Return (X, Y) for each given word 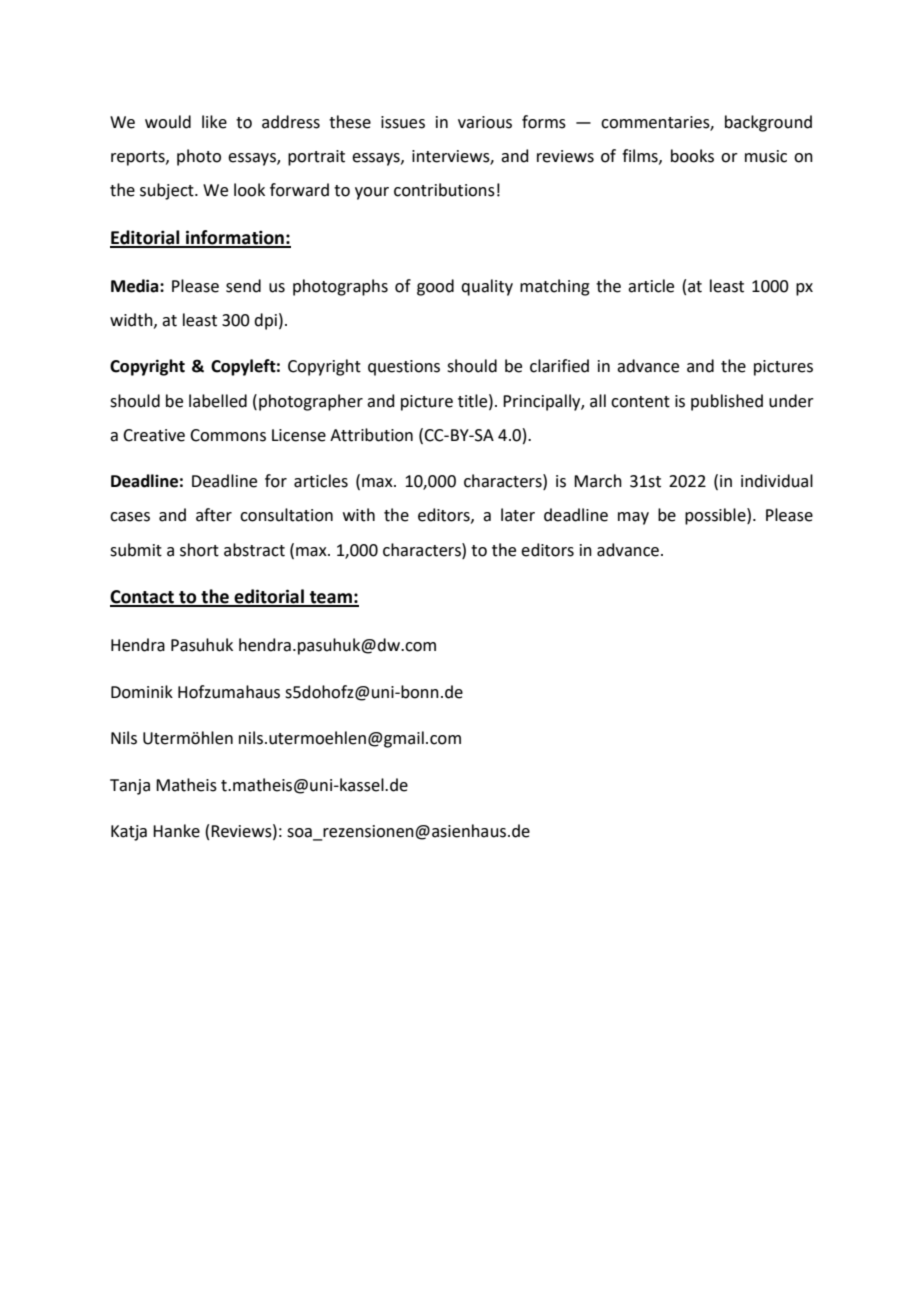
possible (716, 516)
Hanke (176, 831)
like (214, 122)
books (692, 156)
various (485, 122)
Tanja (130, 787)
